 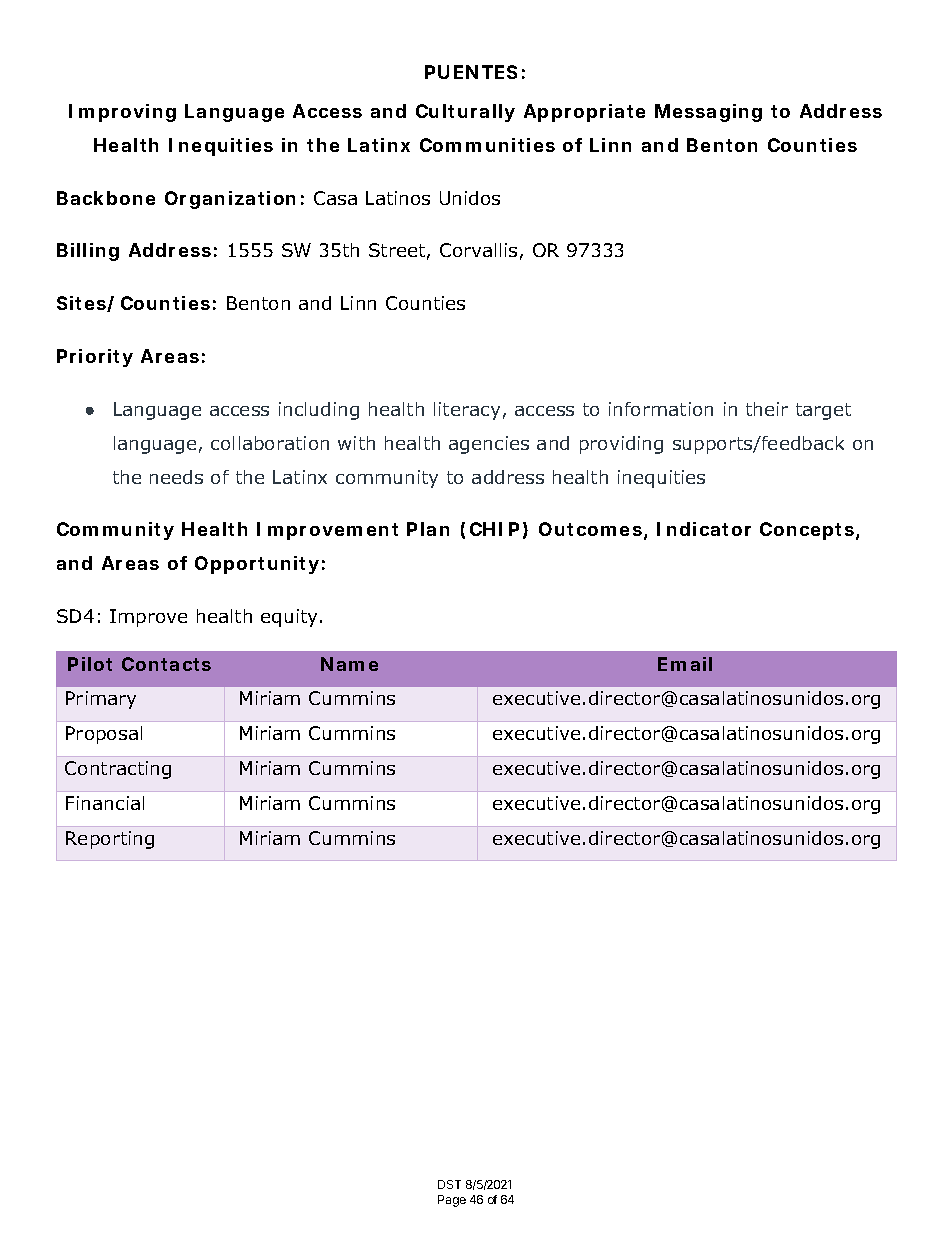 I want to click on literacy, so click(x=467, y=411).
